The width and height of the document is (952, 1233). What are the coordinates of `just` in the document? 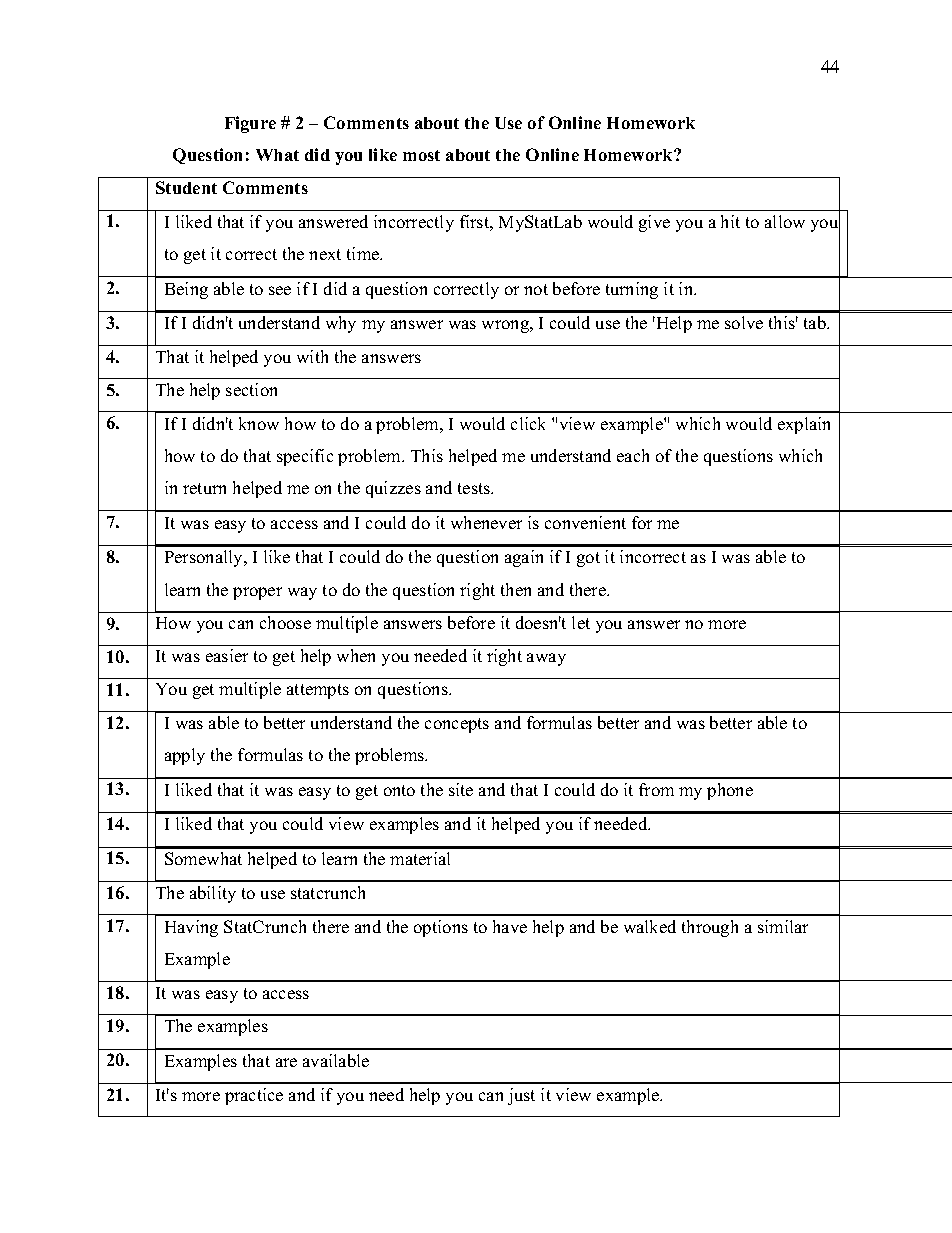 It's located at (521, 1096).
